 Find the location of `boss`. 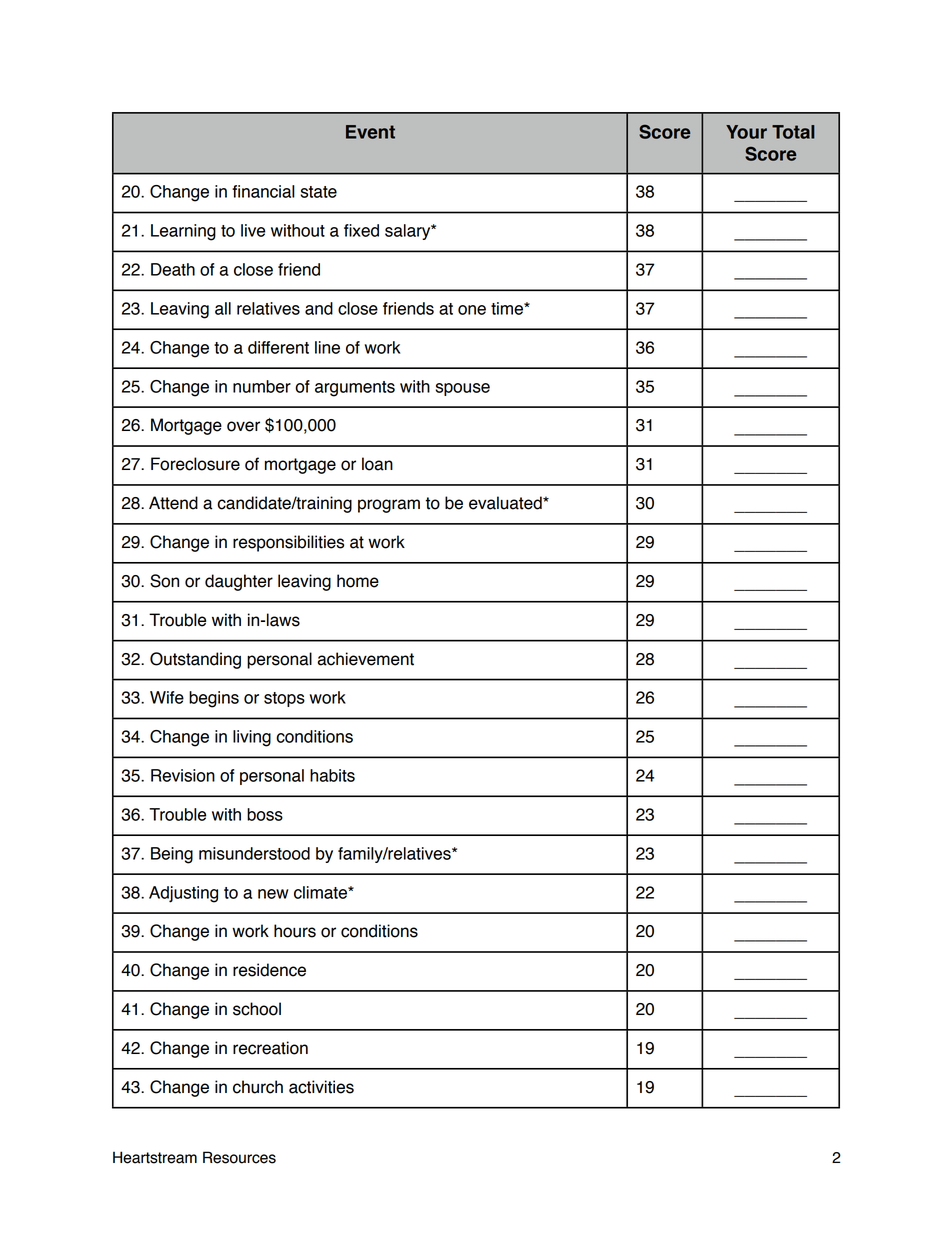

boss is located at coordinates (265, 814).
